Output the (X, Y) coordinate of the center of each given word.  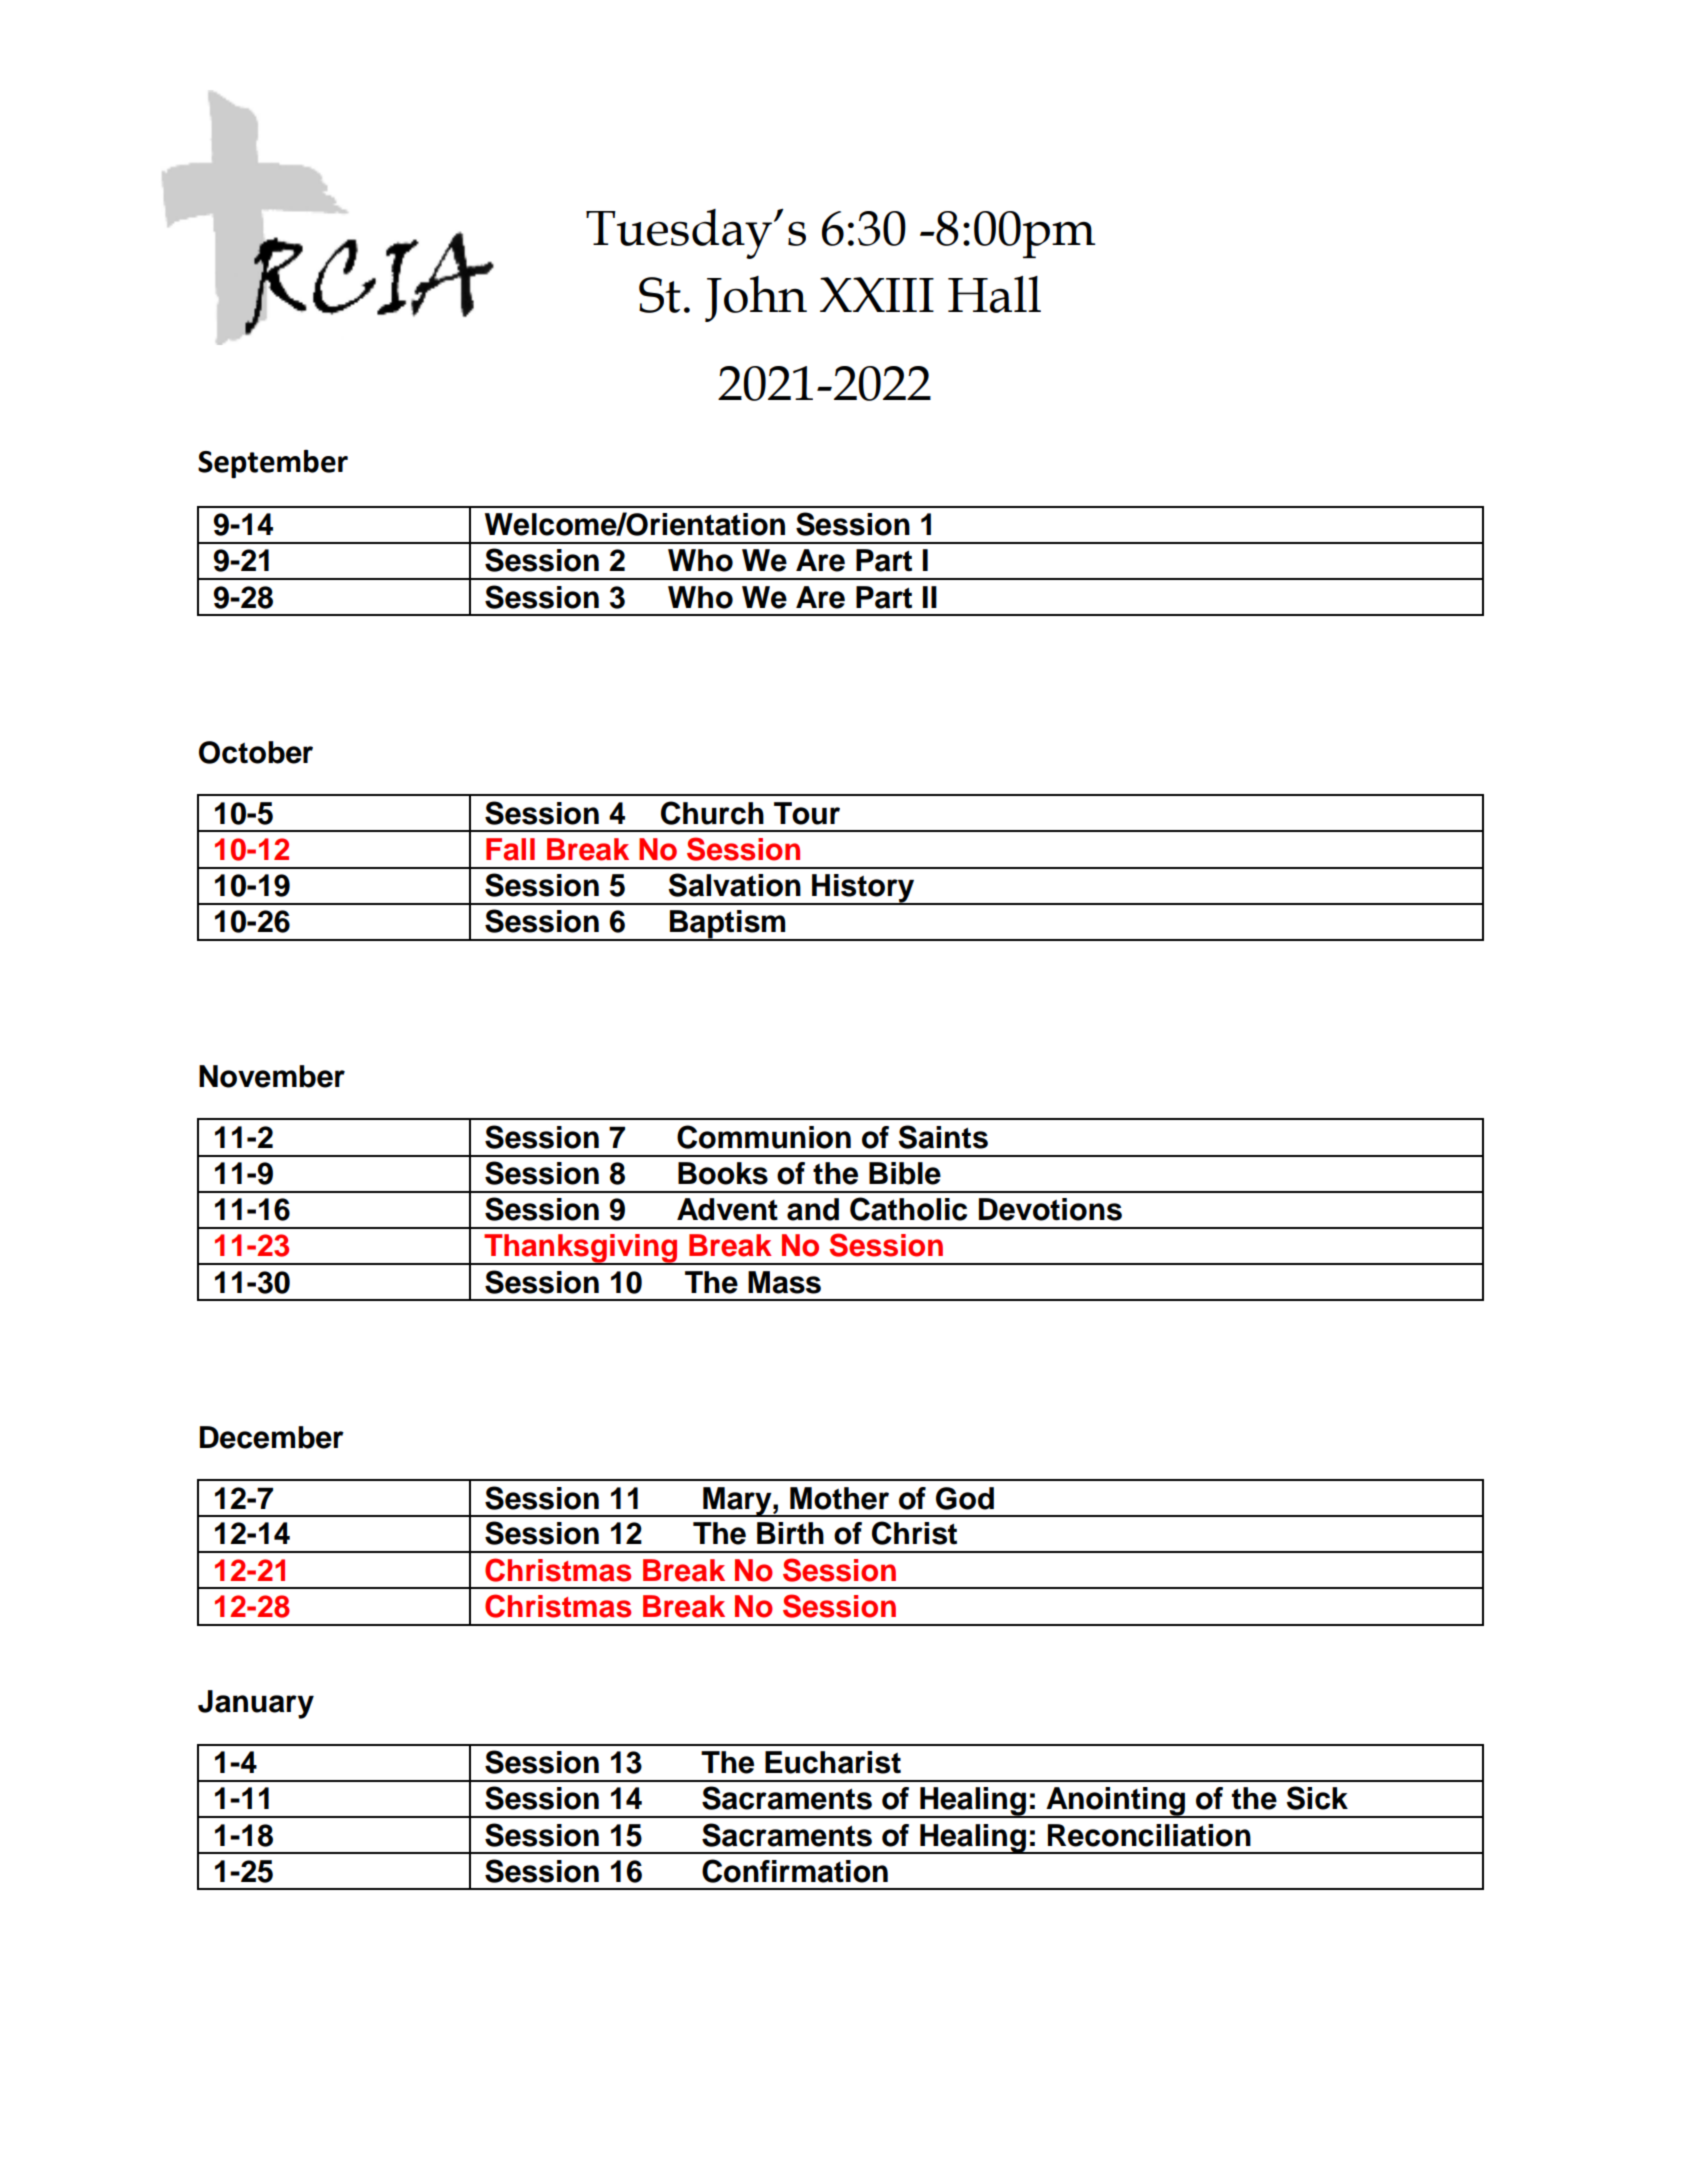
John (756, 299)
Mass (784, 1282)
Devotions (1050, 1209)
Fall (510, 849)
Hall (994, 294)
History (863, 889)
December (272, 1437)
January (256, 1704)
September (273, 464)
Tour (807, 813)
